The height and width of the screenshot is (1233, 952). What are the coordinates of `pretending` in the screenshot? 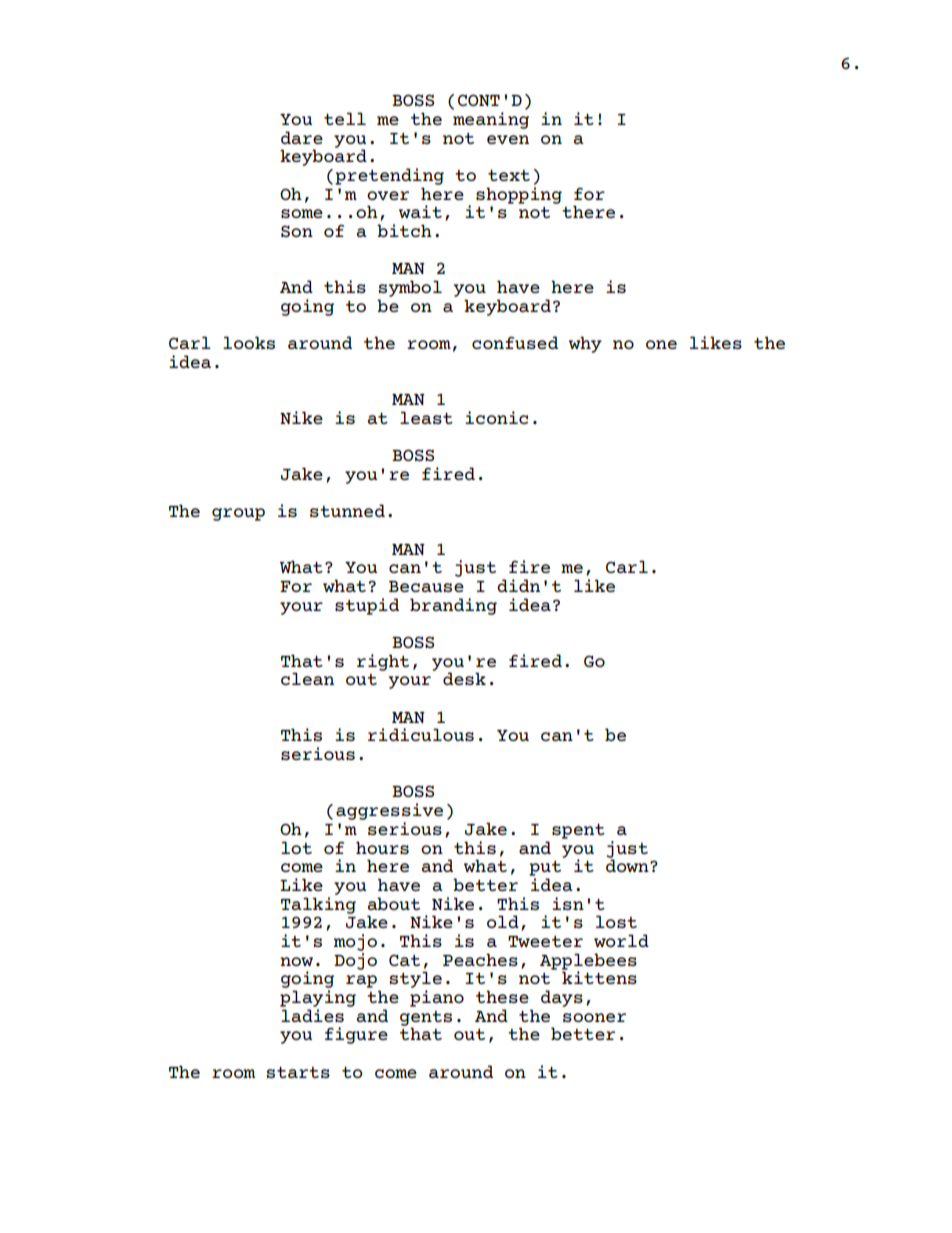 It's located at (389, 176).
